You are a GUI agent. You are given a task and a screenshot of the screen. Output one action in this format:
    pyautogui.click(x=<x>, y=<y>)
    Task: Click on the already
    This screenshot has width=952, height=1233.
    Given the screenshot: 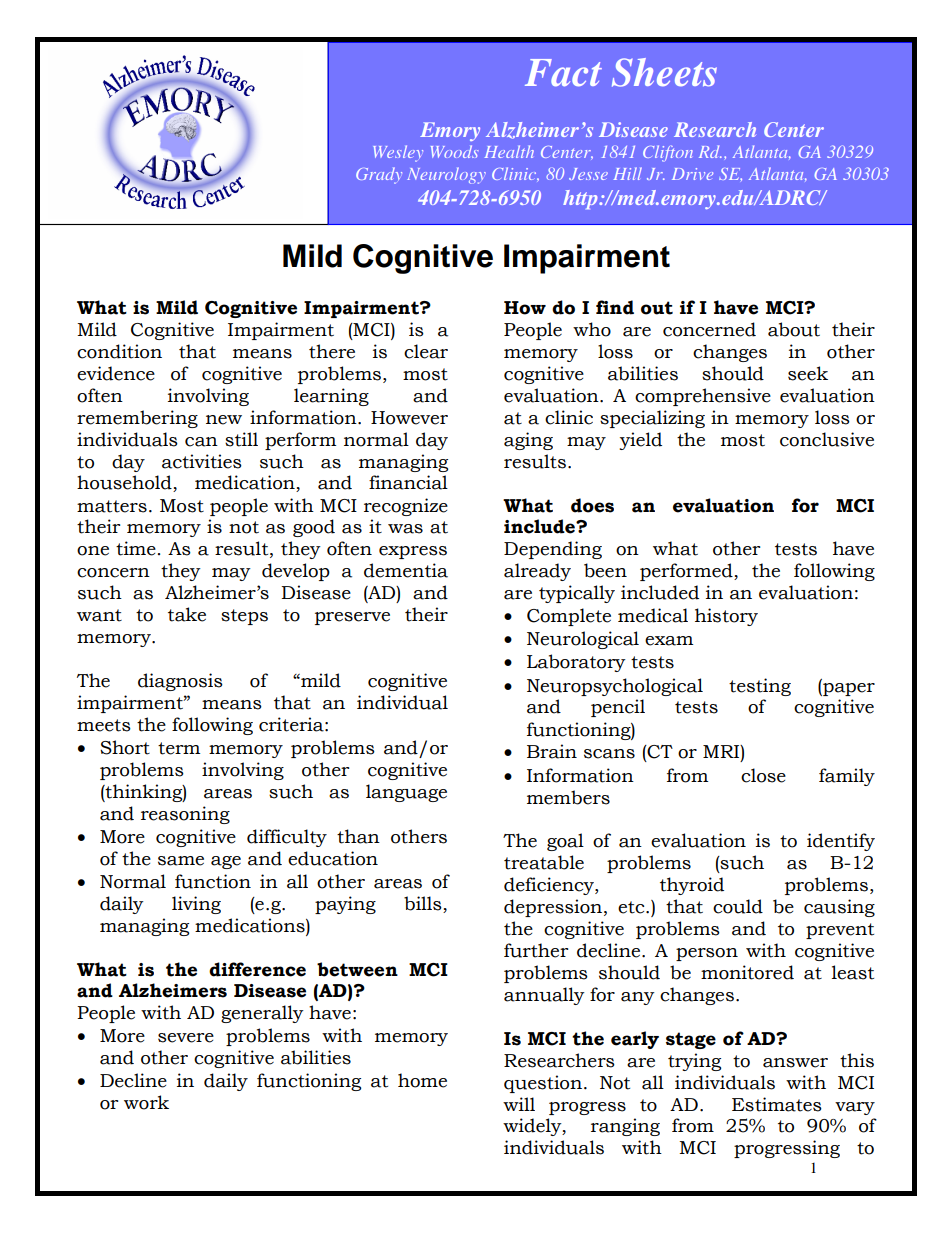 What is the action you would take?
    pyautogui.click(x=537, y=572)
